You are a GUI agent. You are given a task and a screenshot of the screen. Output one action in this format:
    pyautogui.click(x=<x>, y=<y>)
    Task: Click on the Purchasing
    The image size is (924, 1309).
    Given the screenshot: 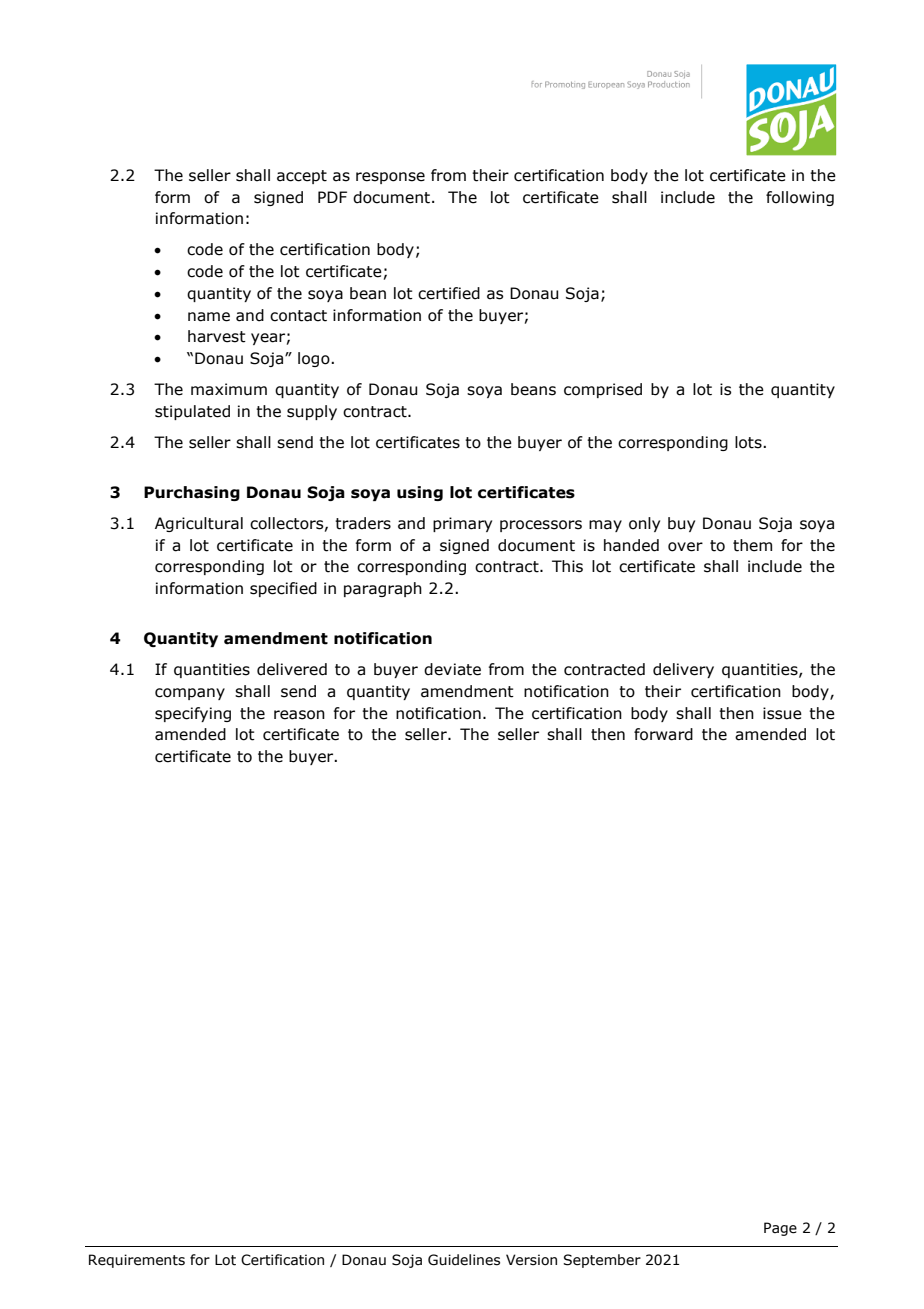 What is the action you would take?
    pyautogui.click(x=192, y=493)
